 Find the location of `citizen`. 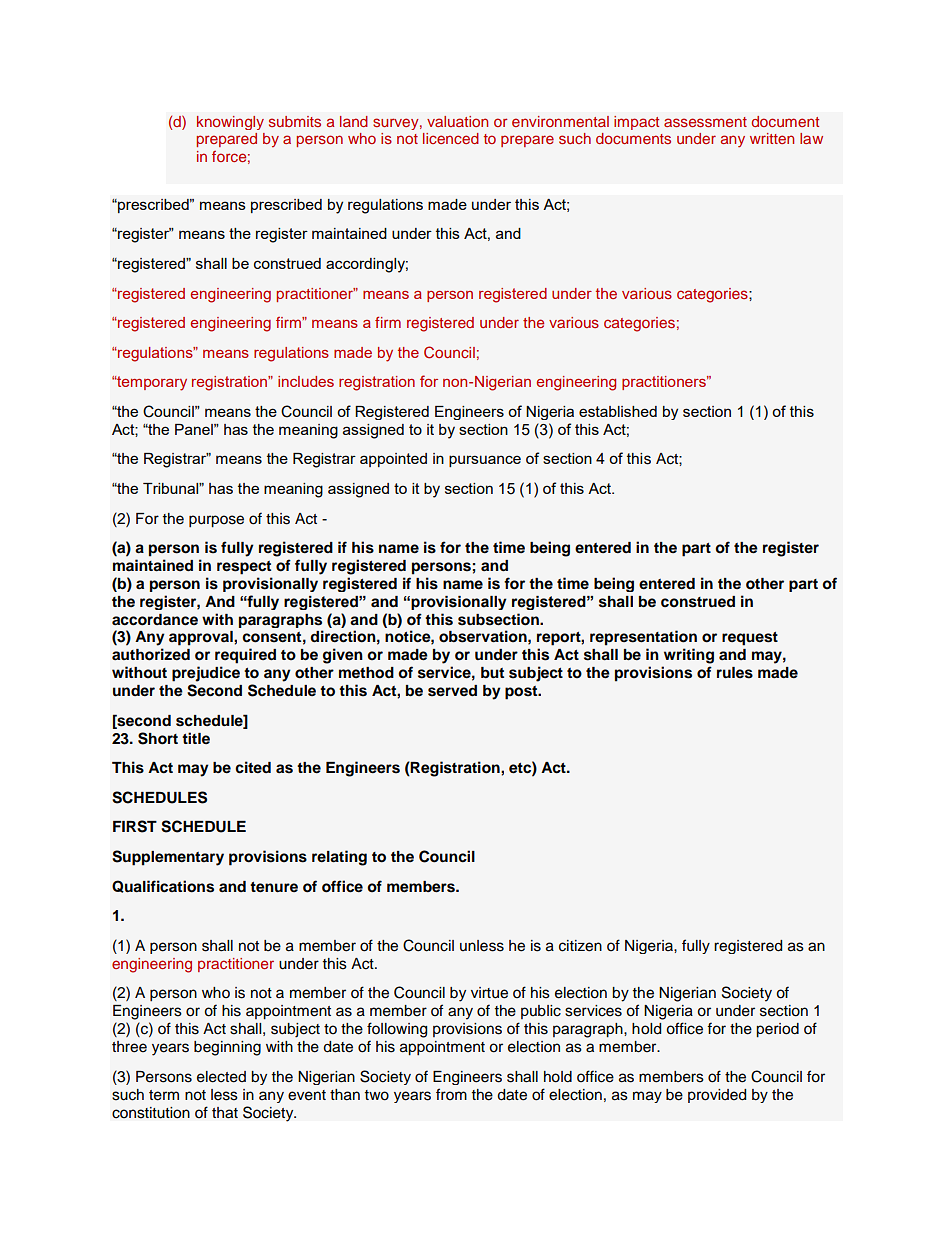

citizen is located at coordinates (580, 946).
